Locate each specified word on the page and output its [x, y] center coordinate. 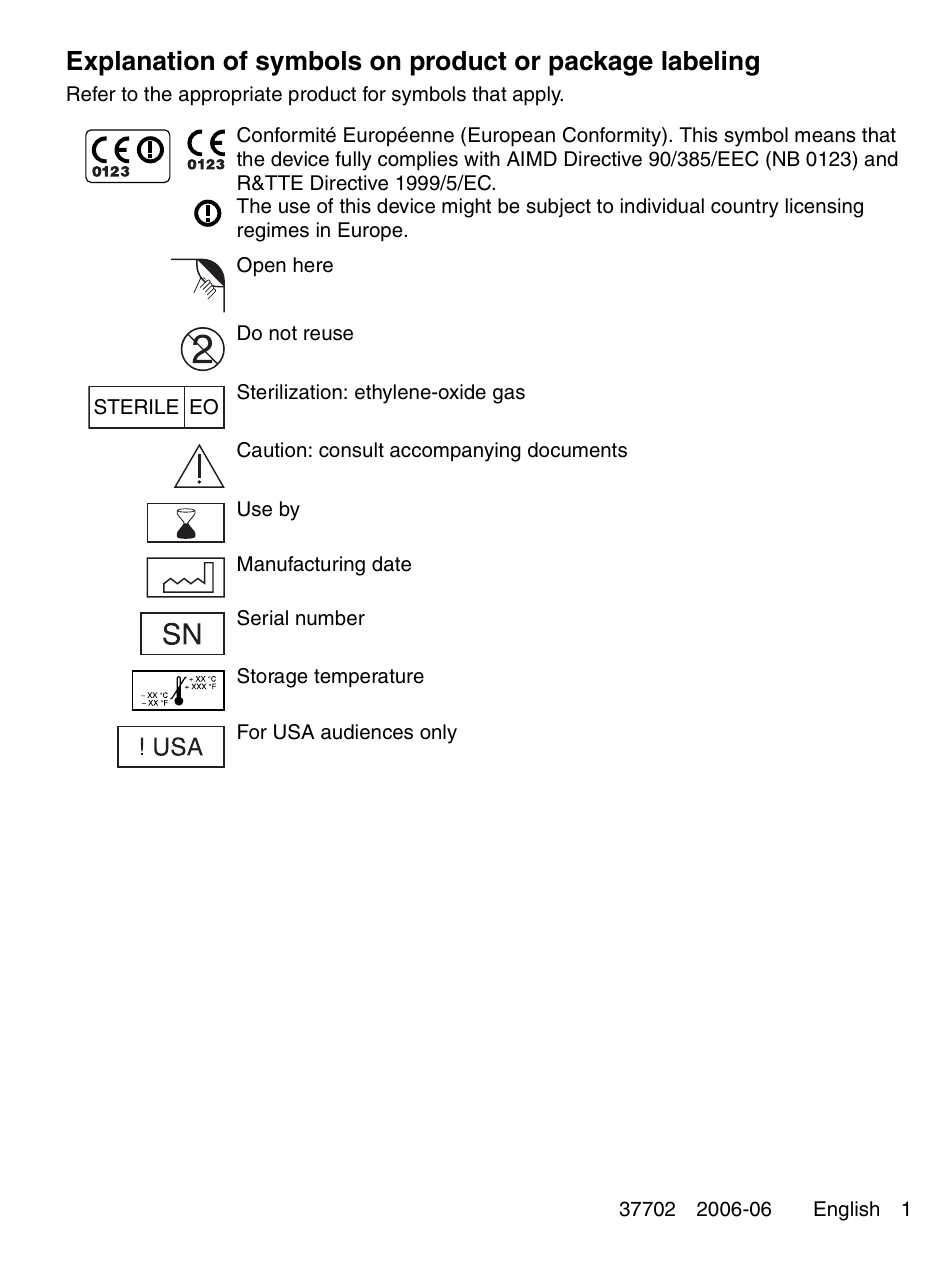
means [825, 137]
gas [509, 396]
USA [294, 732]
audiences [367, 732]
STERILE [136, 407]
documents [577, 450]
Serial [262, 618]
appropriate [230, 96]
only [438, 734]
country [745, 208]
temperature [369, 678]
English [846, 1211]
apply [538, 96]
